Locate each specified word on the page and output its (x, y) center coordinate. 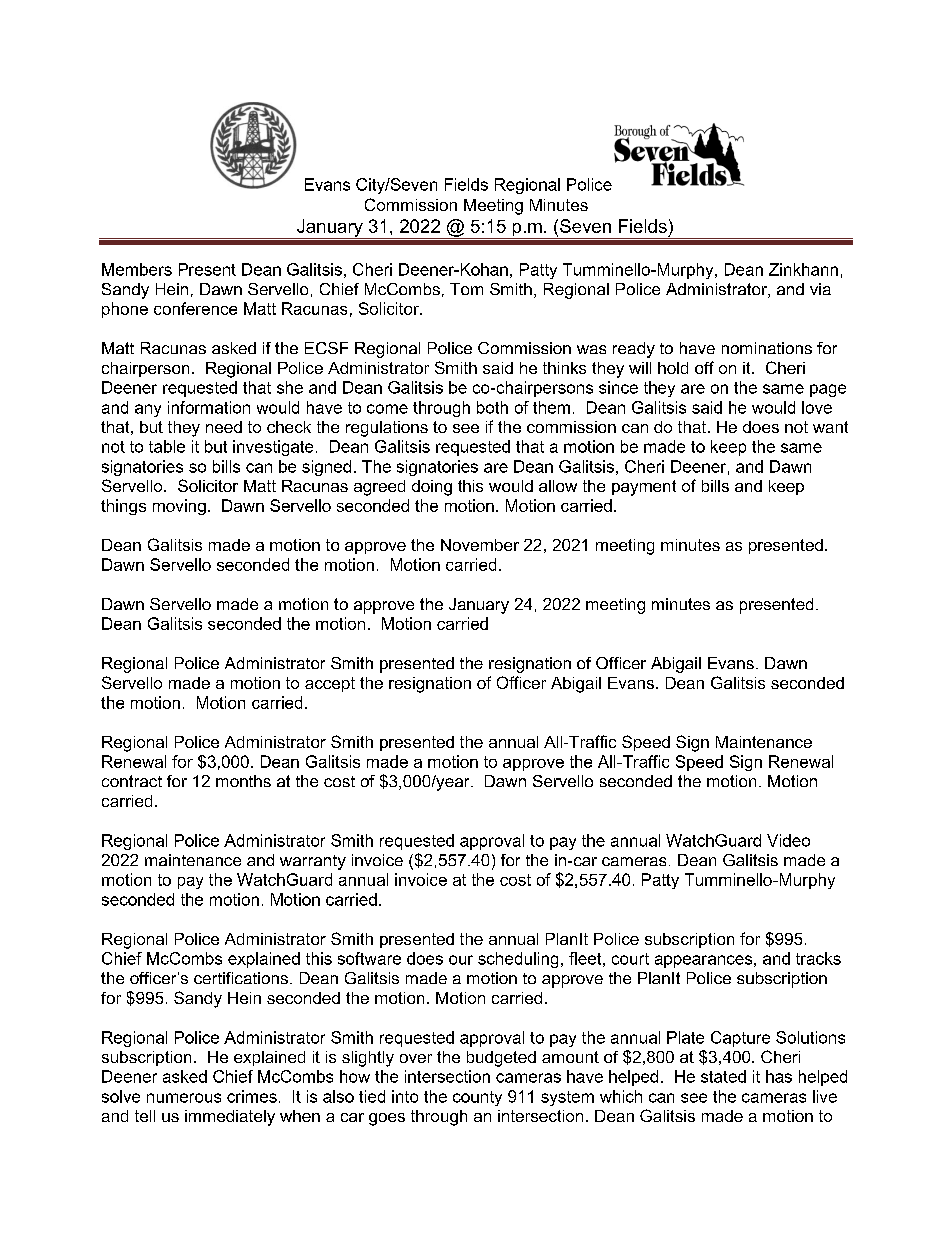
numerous (184, 1098)
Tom (466, 289)
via (820, 289)
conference (195, 308)
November (480, 545)
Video (788, 840)
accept (330, 684)
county (477, 1098)
